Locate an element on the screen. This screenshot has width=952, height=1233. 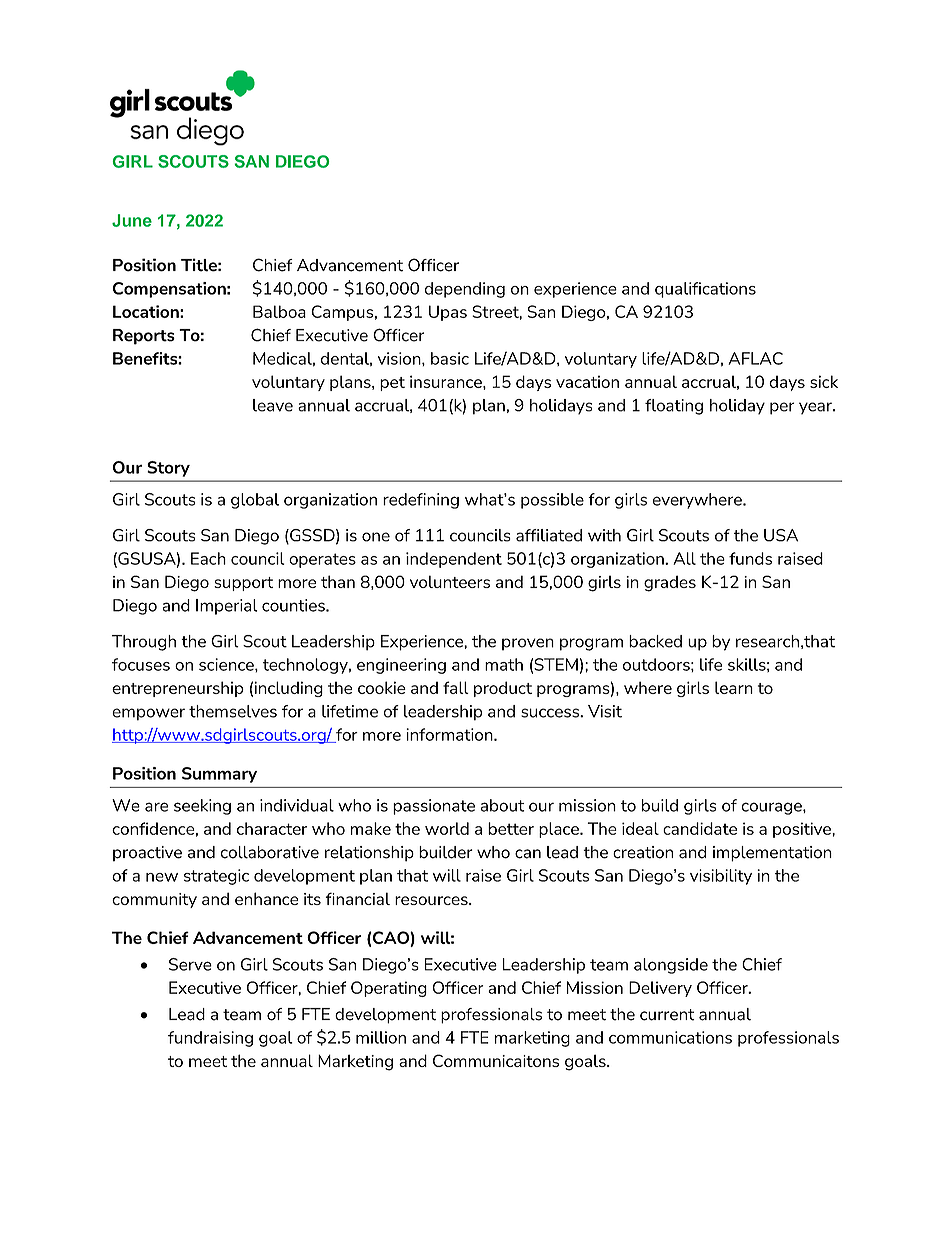
information is located at coordinates (450, 734).
